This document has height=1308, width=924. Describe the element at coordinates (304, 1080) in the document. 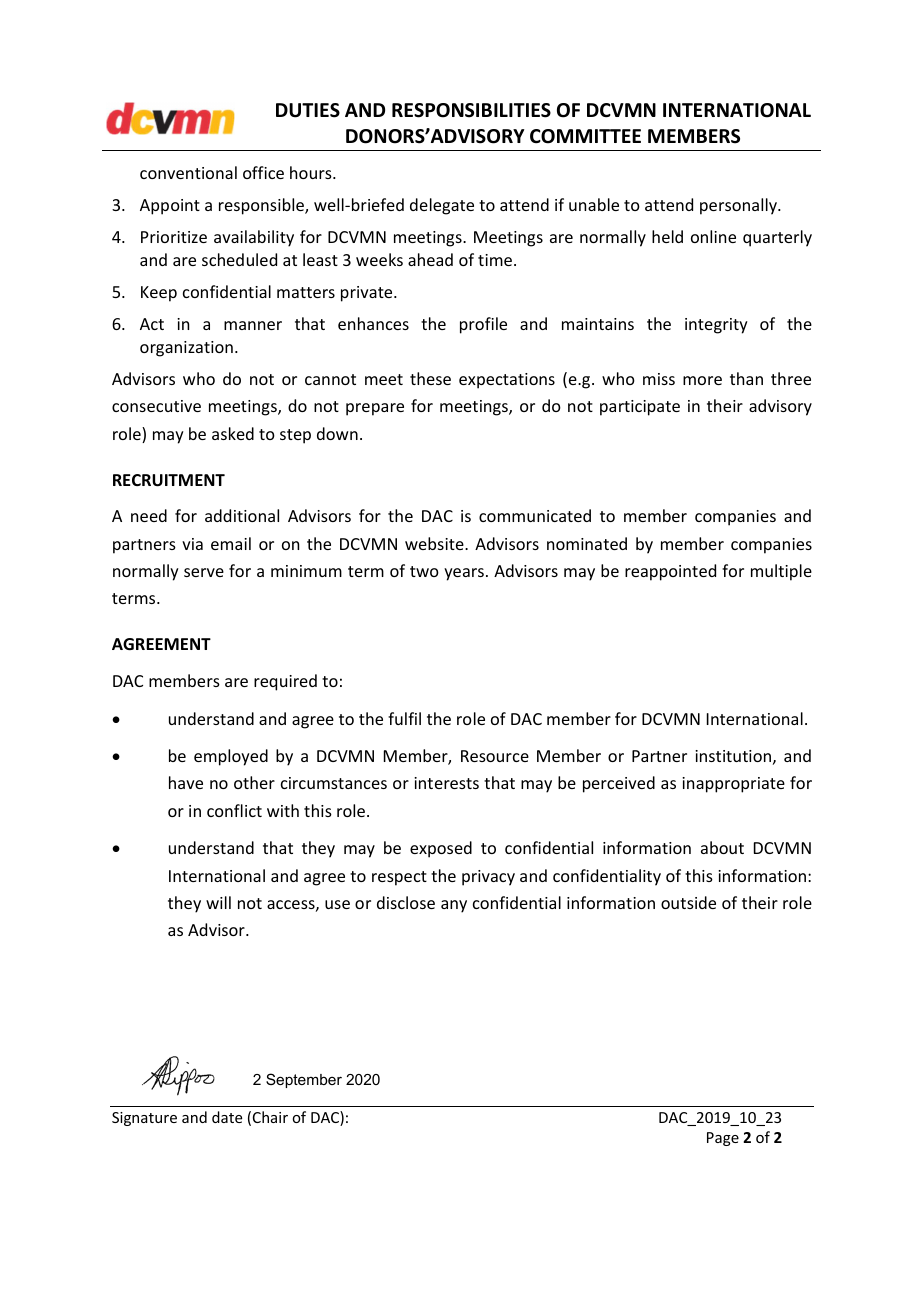

I see `September` at that location.
